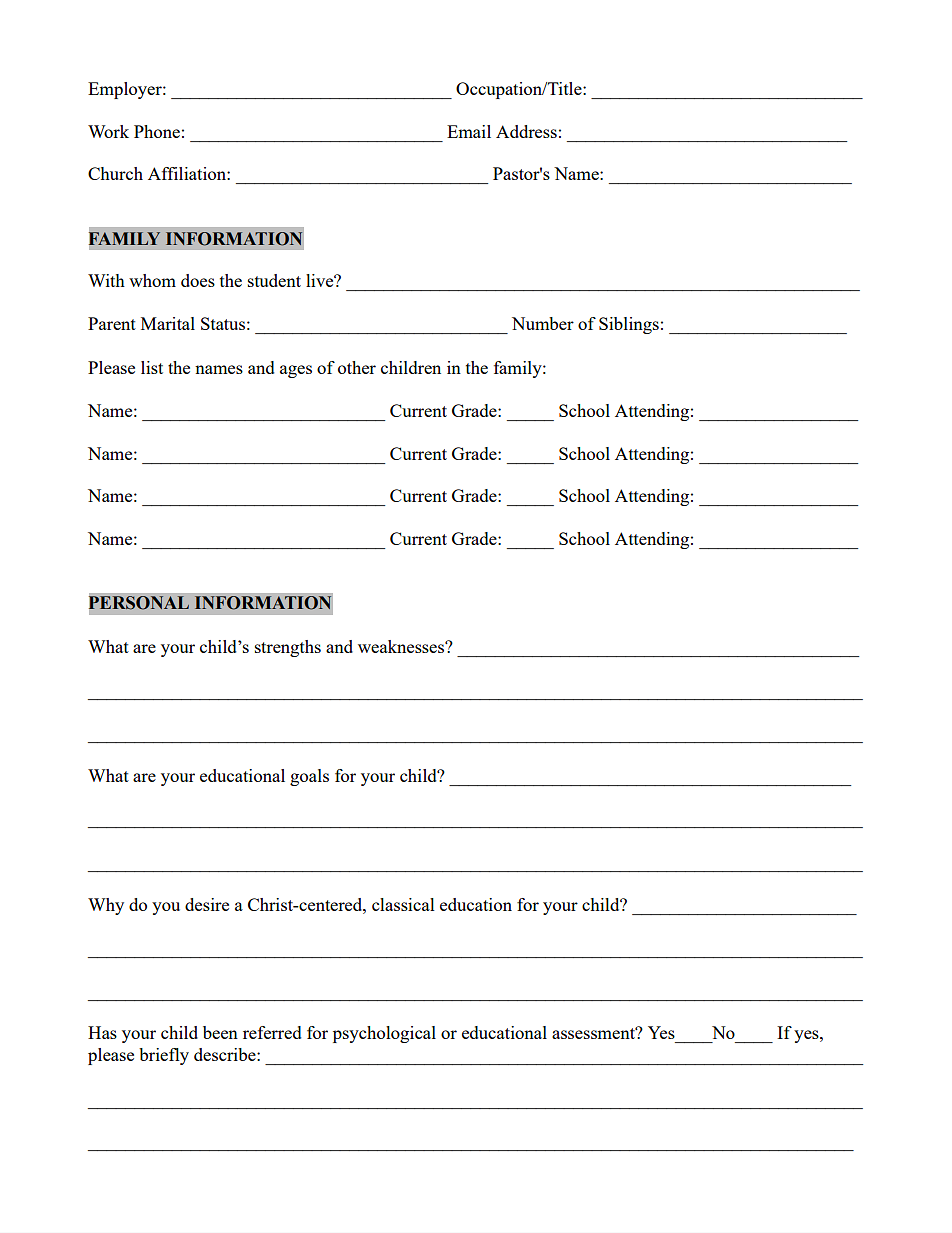 The height and width of the screenshot is (1233, 952). I want to click on list, so click(152, 367).
